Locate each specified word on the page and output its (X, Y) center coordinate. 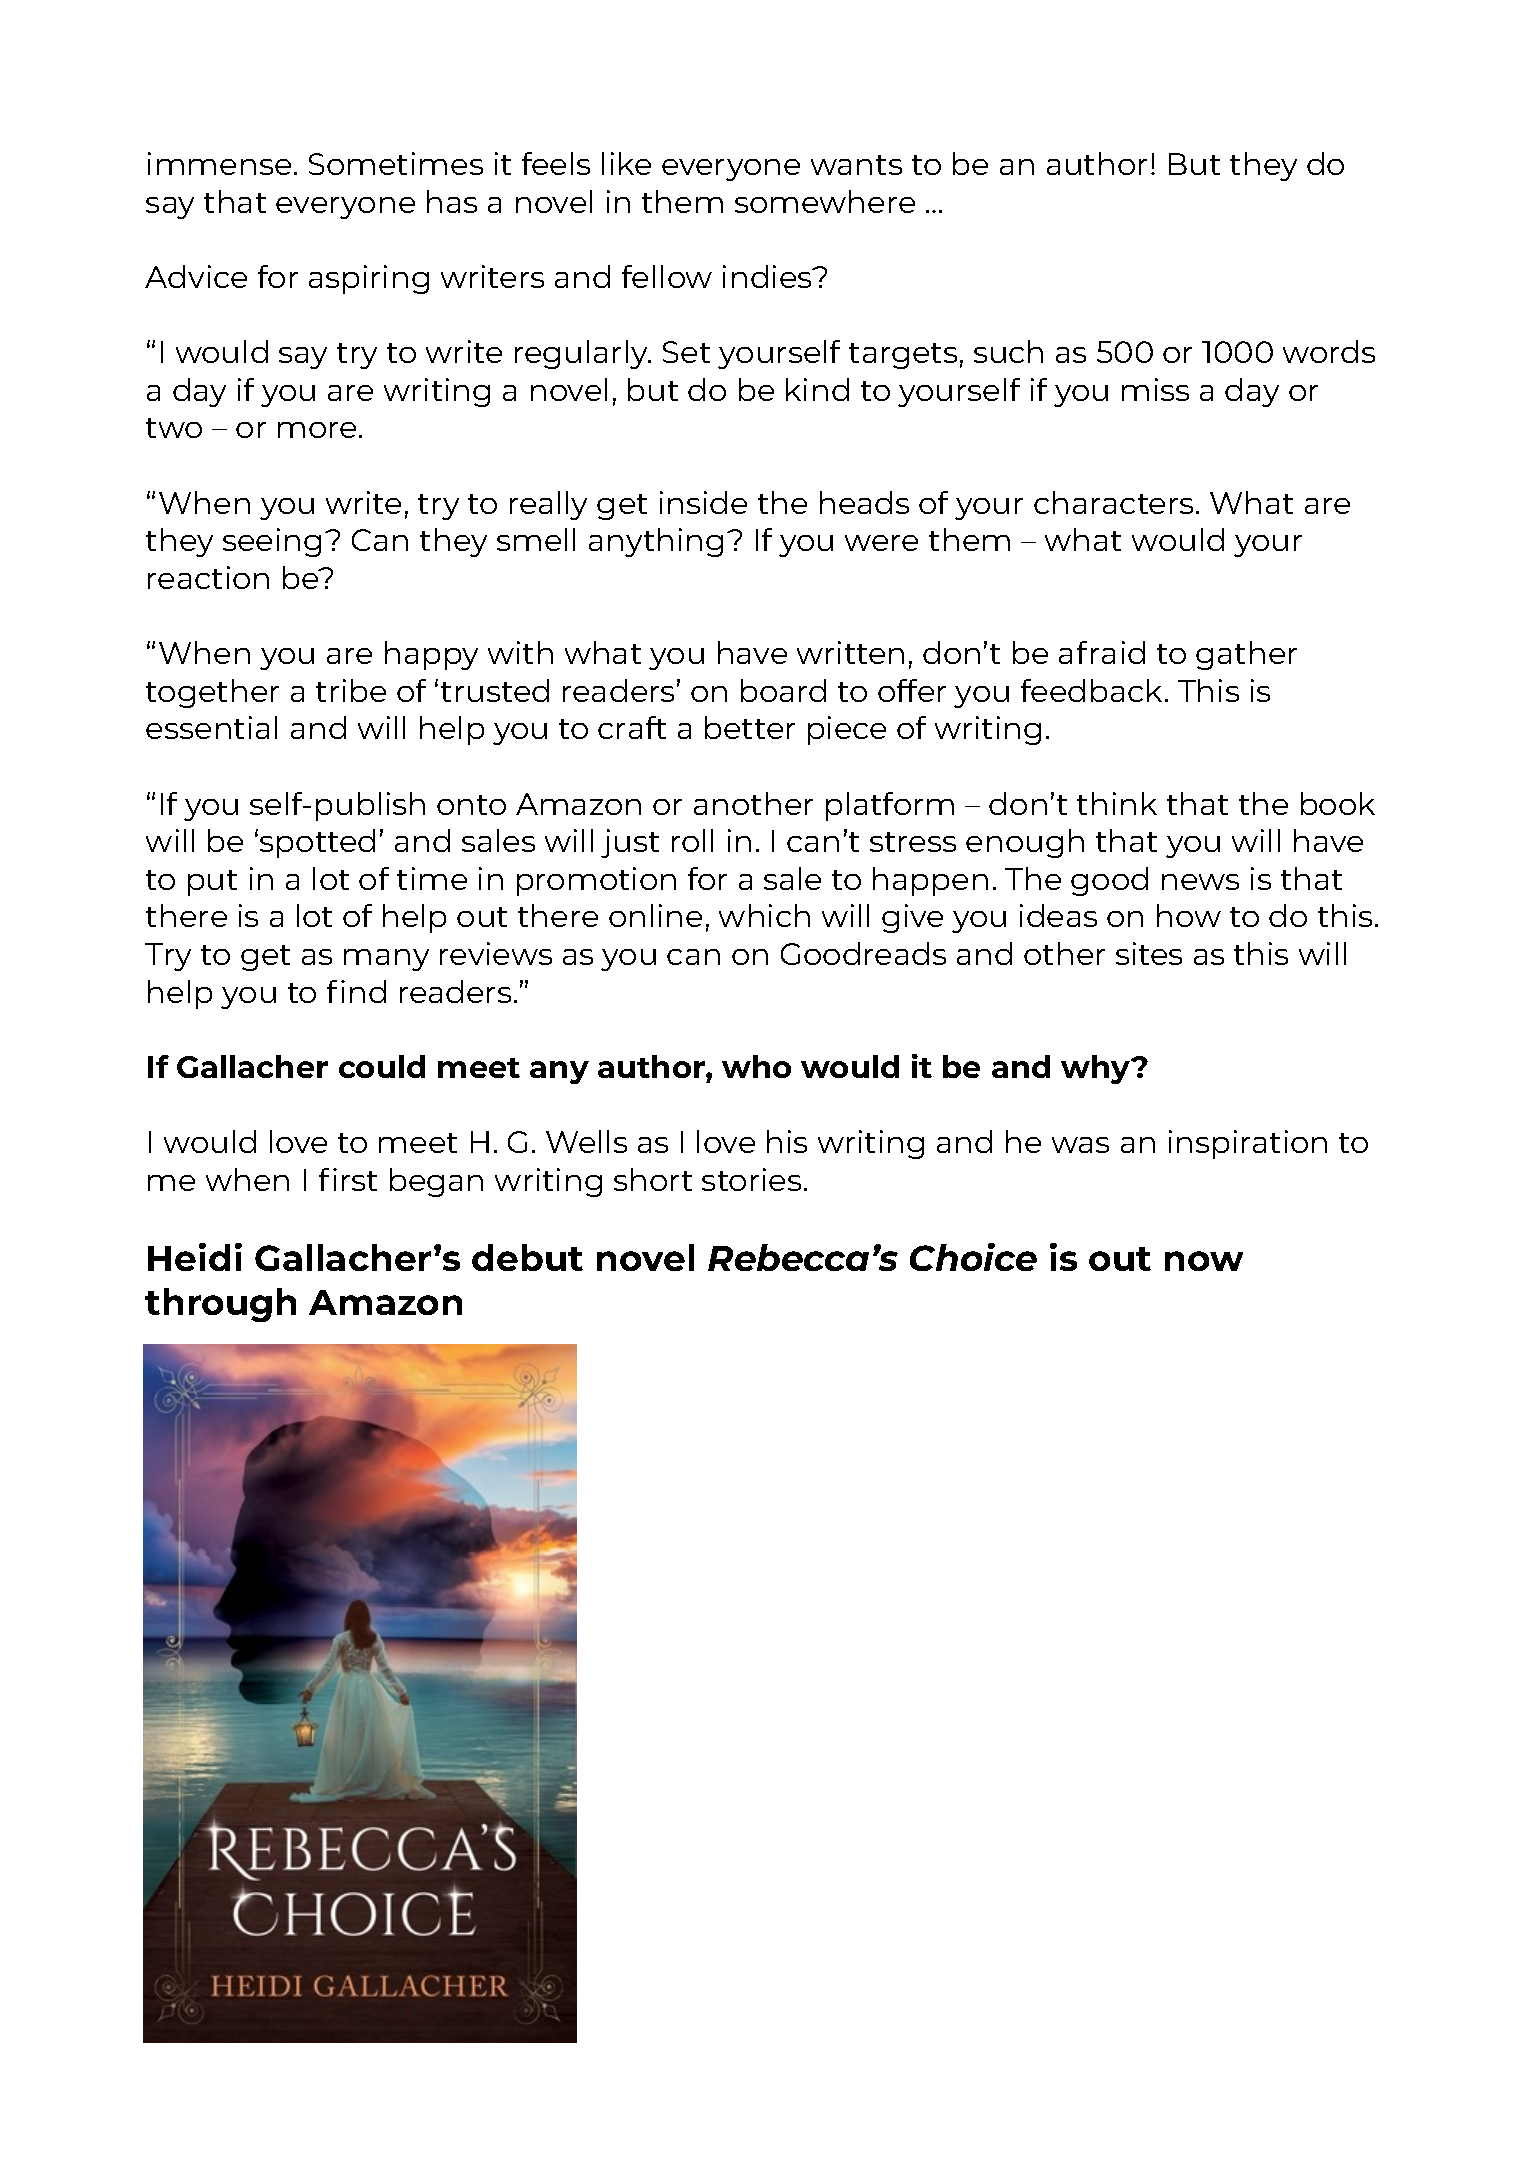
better (750, 727)
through (220, 1305)
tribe (351, 690)
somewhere (825, 201)
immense (219, 163)
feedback (1091, 690)
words (1329, 351)
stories (751, 1179)
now (1204, 1261)
